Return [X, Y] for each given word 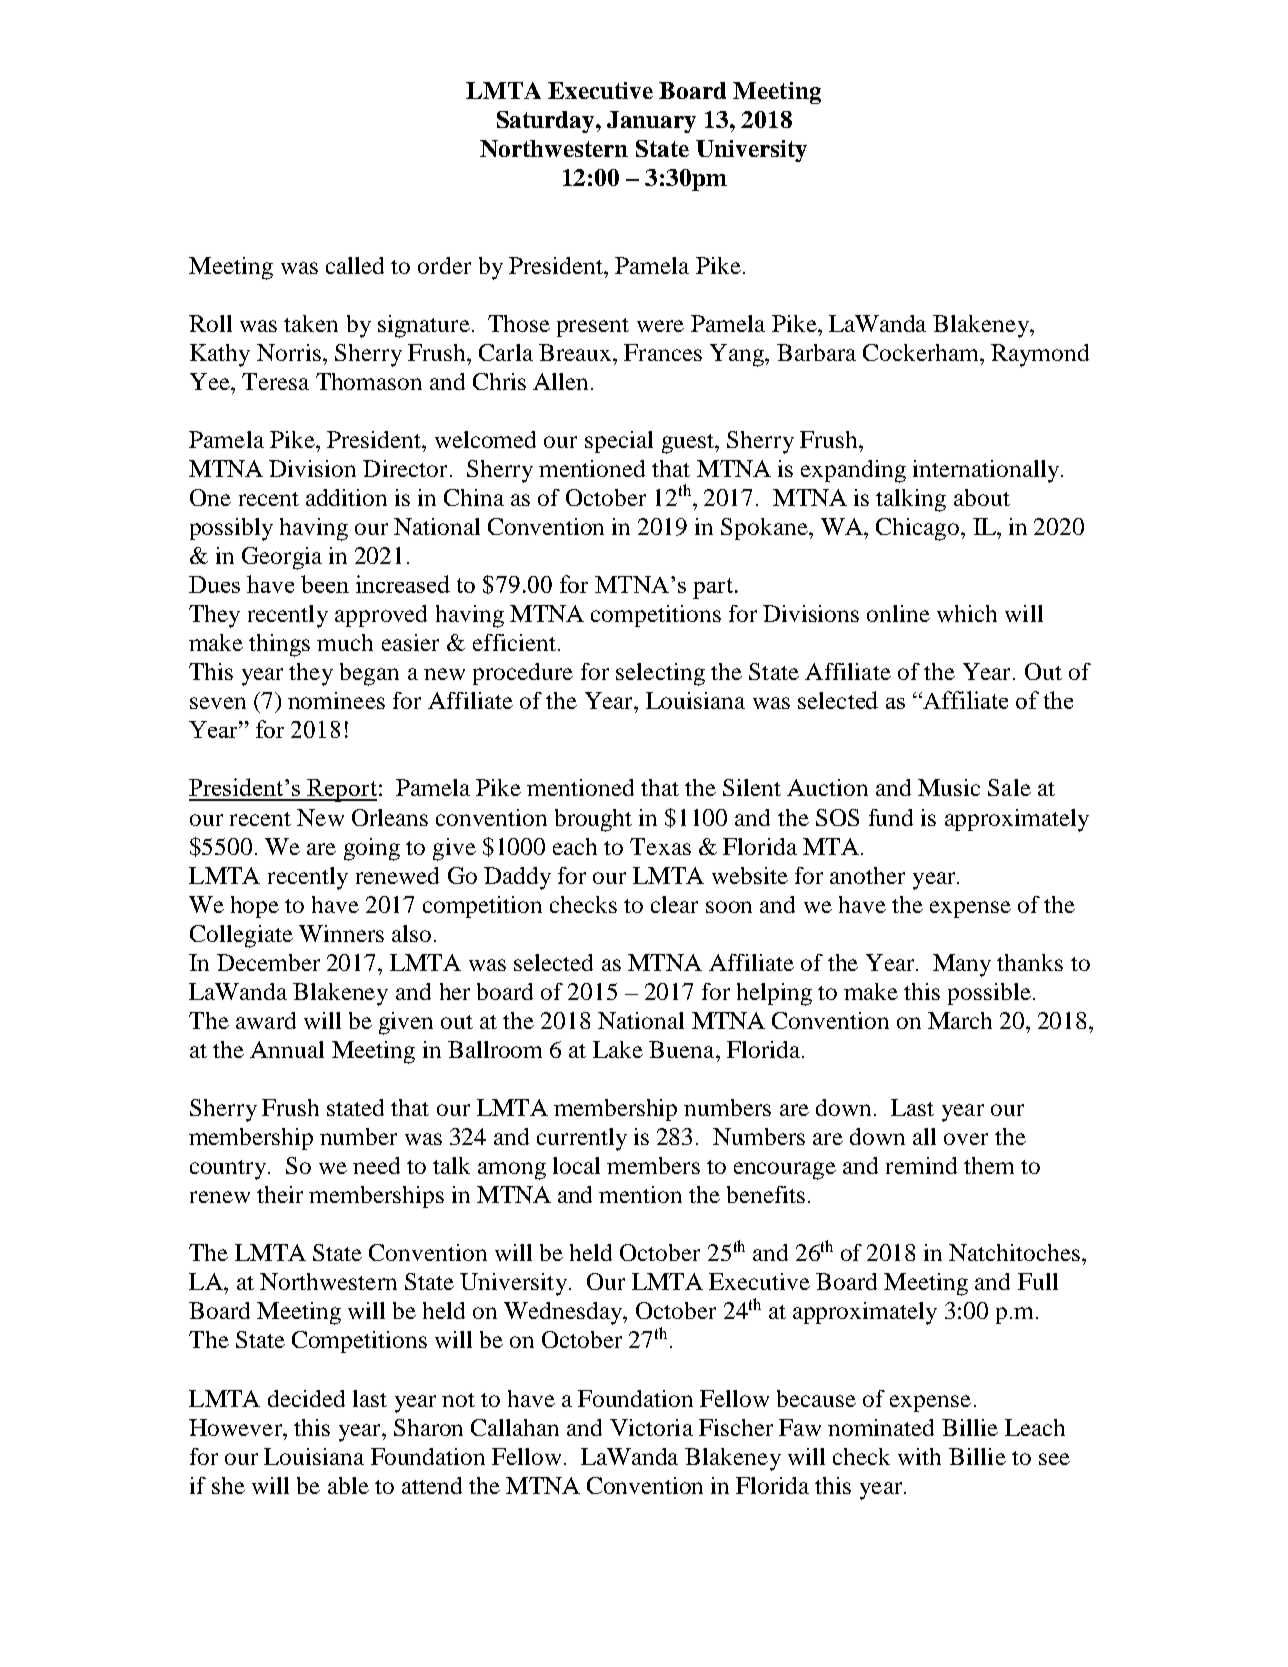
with [919, 1456]
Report [341, 790]
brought [593, 820]
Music [949, 787]
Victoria [651, 1427]
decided [306, 1398]
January [651, 122]
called [355, 265]
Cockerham [922, 352]
